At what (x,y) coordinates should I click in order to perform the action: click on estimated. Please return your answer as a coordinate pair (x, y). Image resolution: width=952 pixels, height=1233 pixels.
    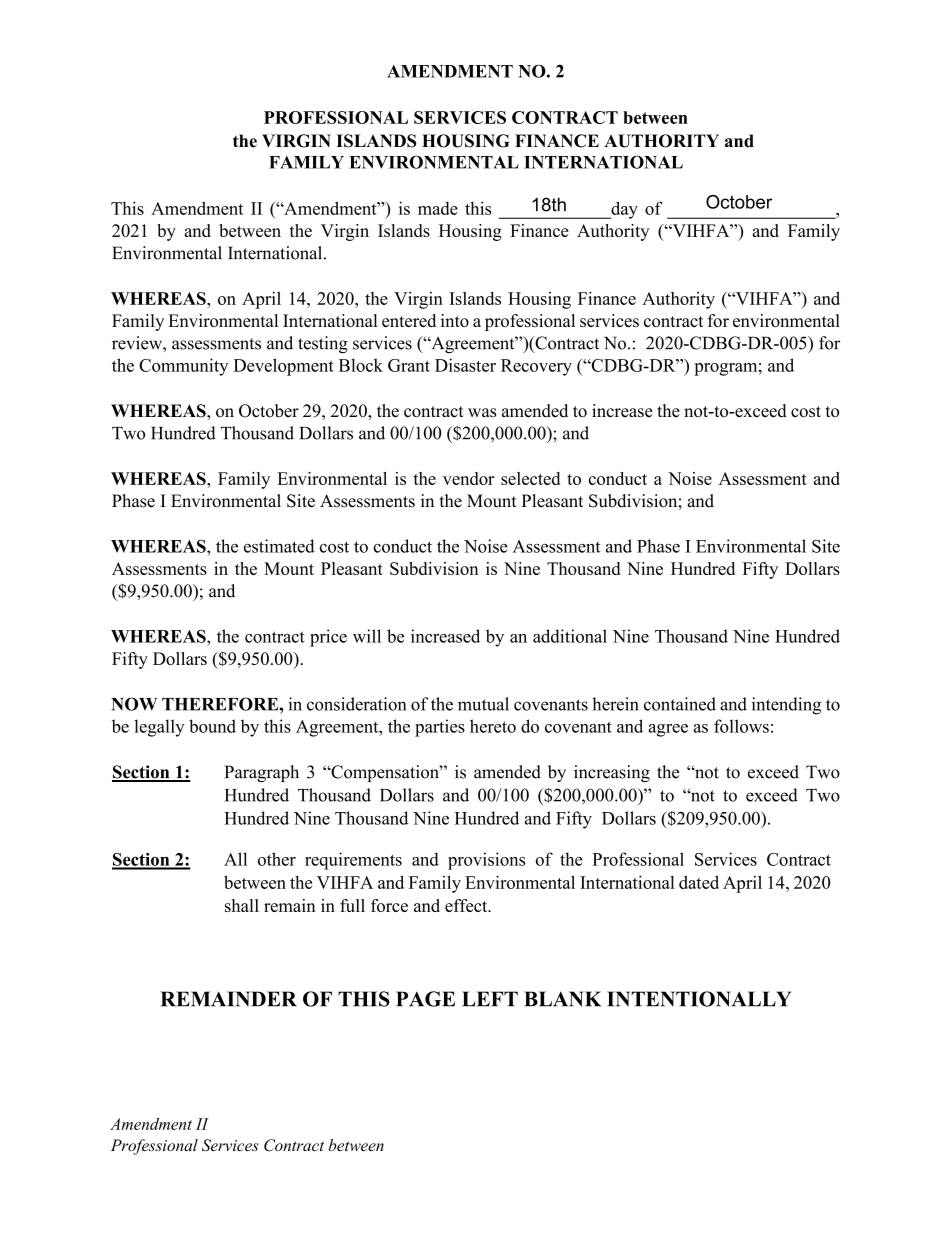
    Looking at the image, I should click on (279, 546).
